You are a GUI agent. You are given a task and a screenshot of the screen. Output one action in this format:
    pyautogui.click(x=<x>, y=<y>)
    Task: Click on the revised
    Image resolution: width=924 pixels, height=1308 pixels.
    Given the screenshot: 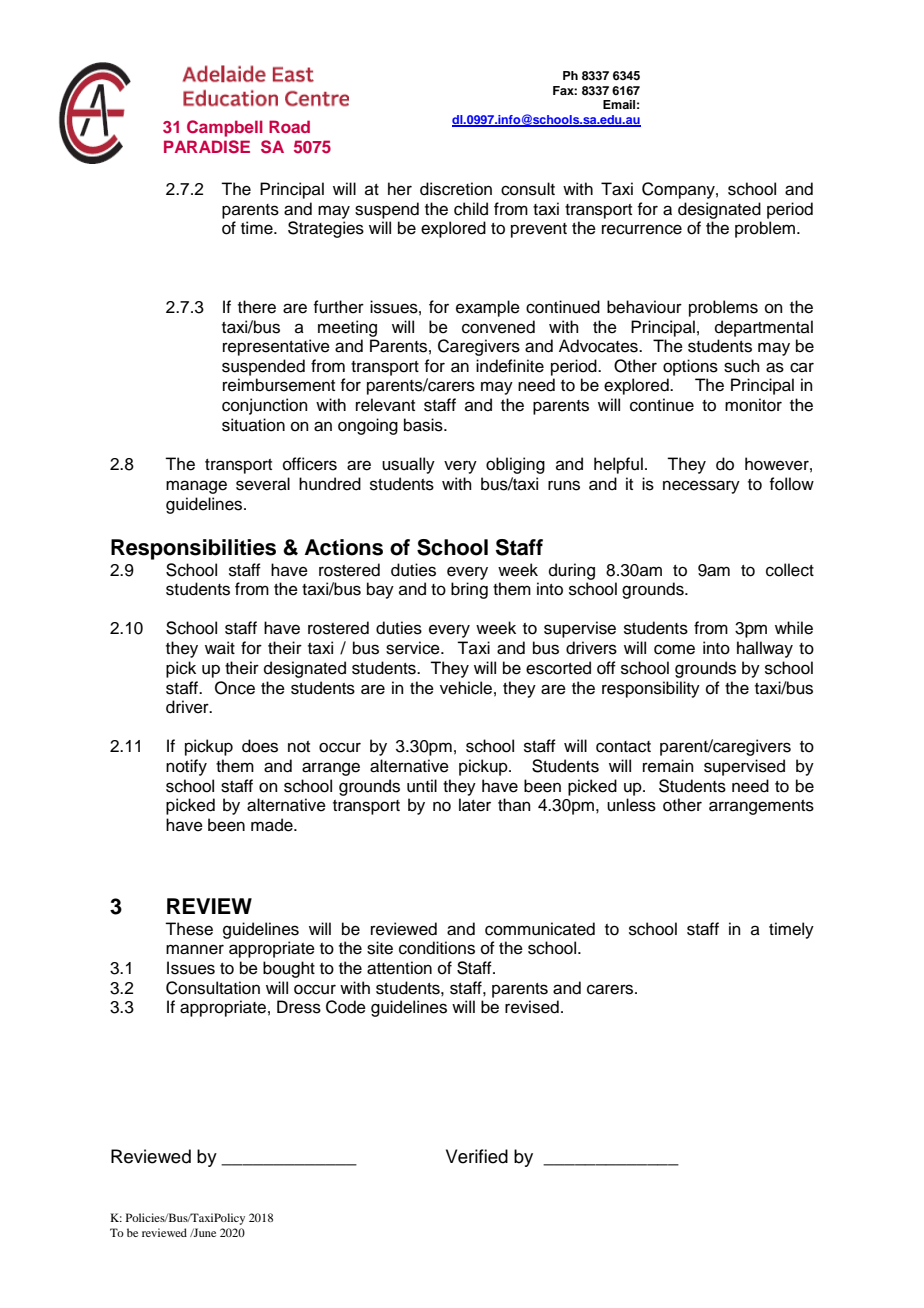 What is the action you would take?
    pyautogui.click(x=532, y=1007)
